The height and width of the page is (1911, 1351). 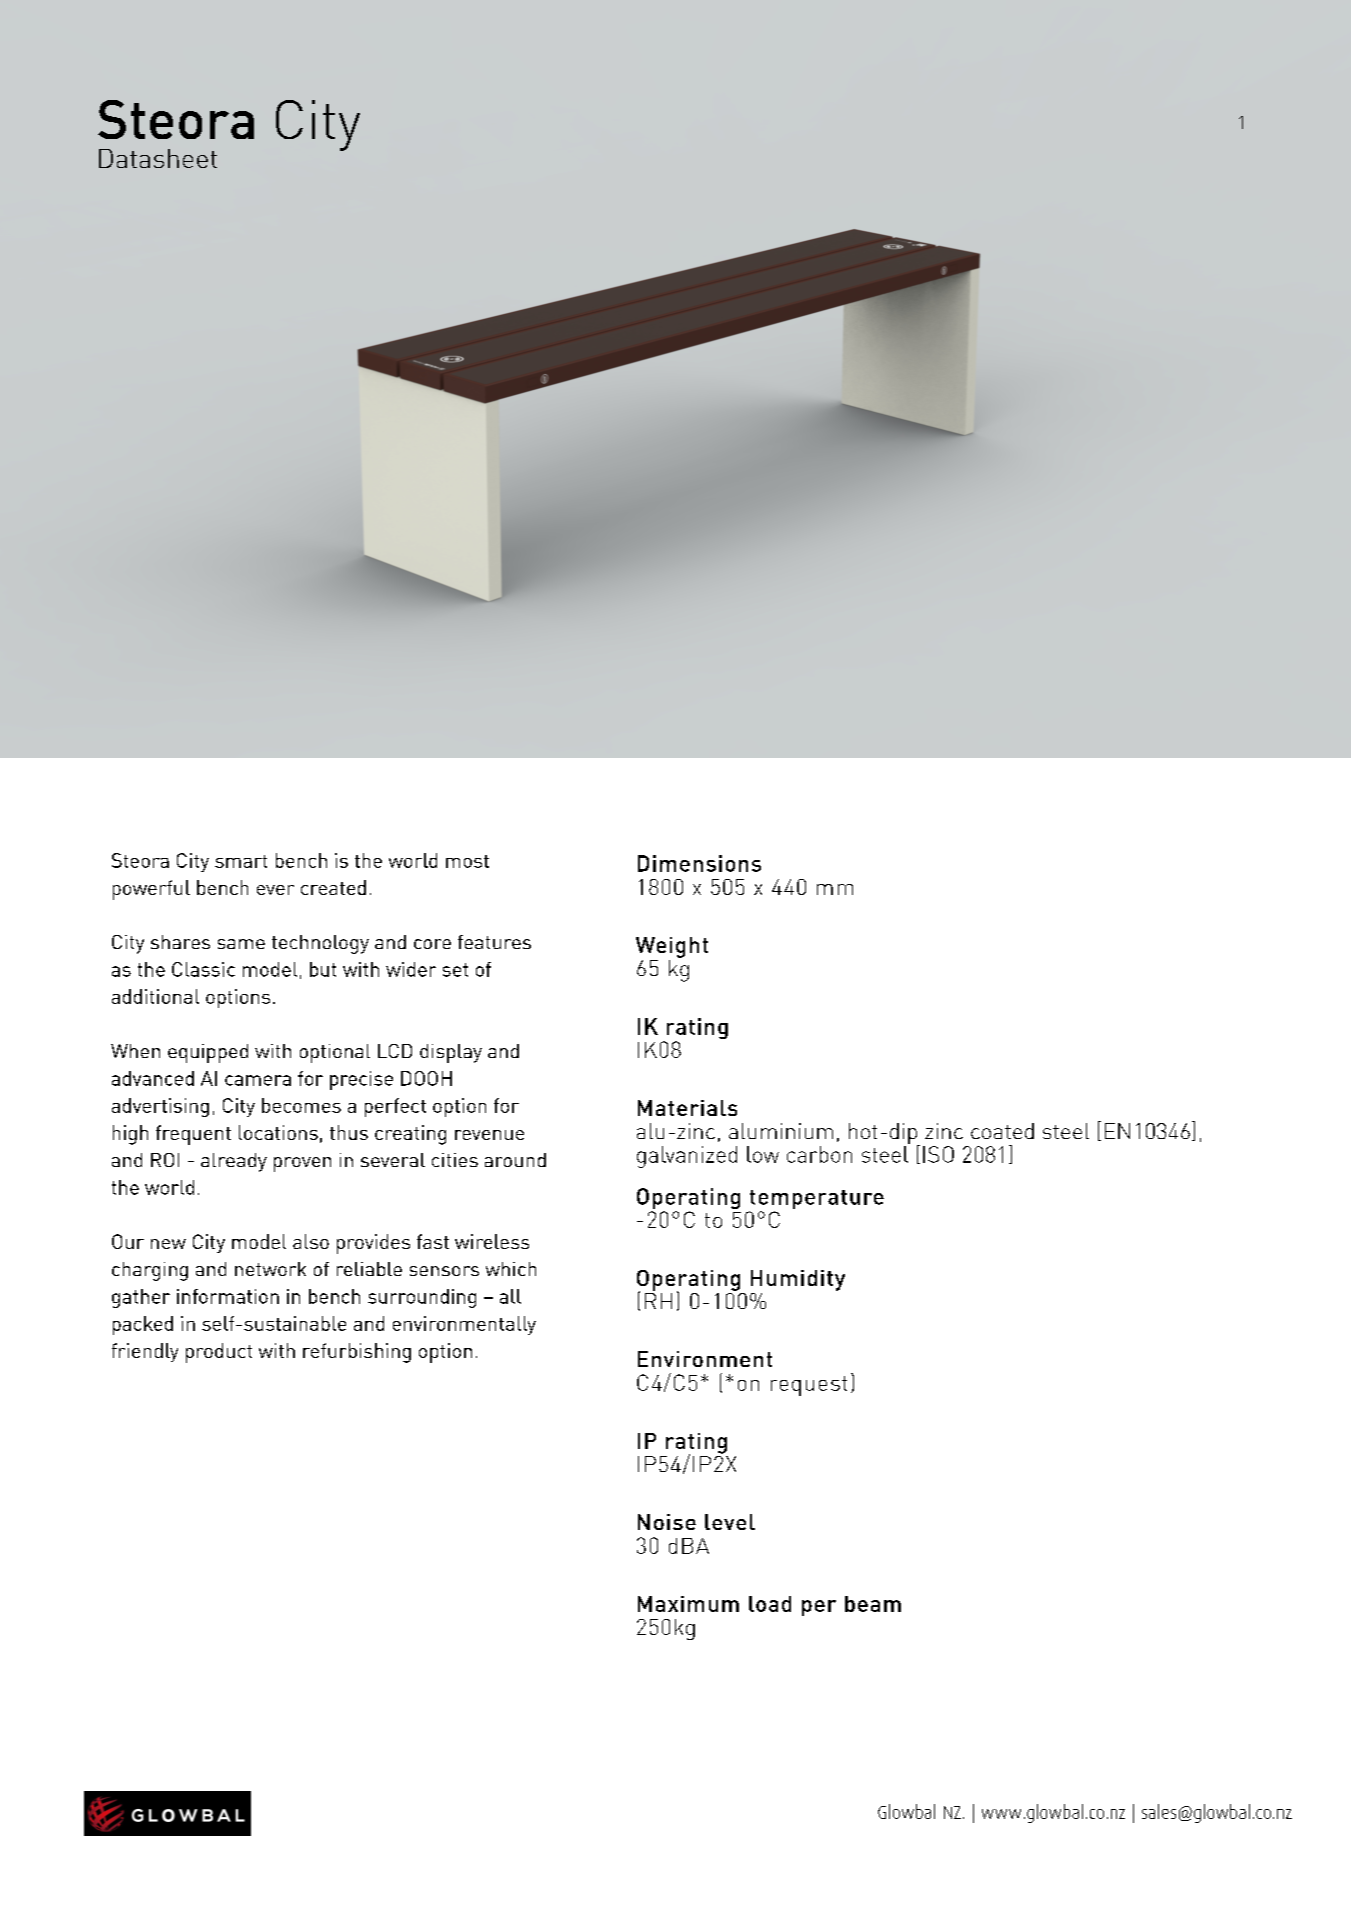 I want to click on Dimensions, so click(x=699, y=863).
